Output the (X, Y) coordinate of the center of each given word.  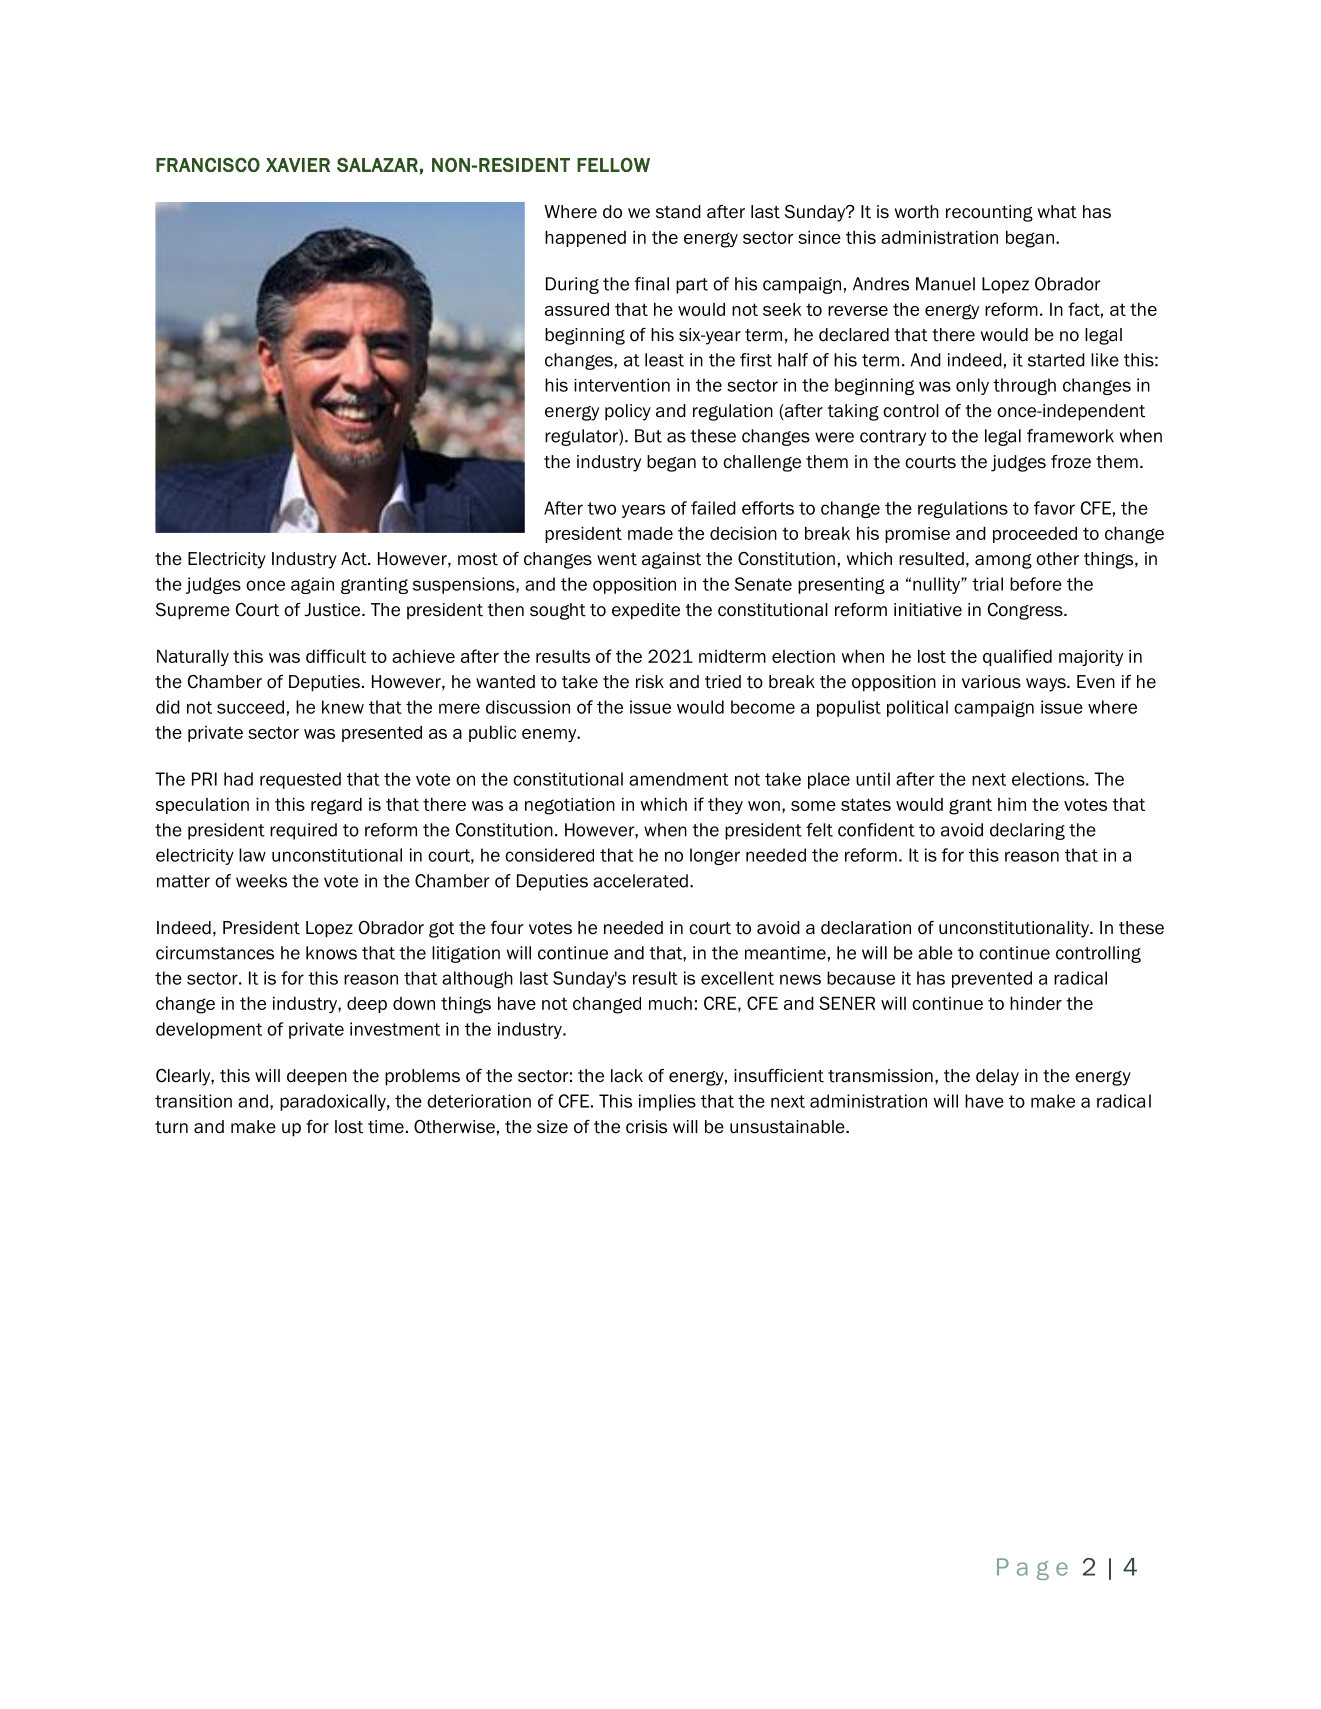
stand (678, 212)
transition (193, 1101)
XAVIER (298, 165)
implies (667, 1102)
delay (997, 1077)
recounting (989, 213)
